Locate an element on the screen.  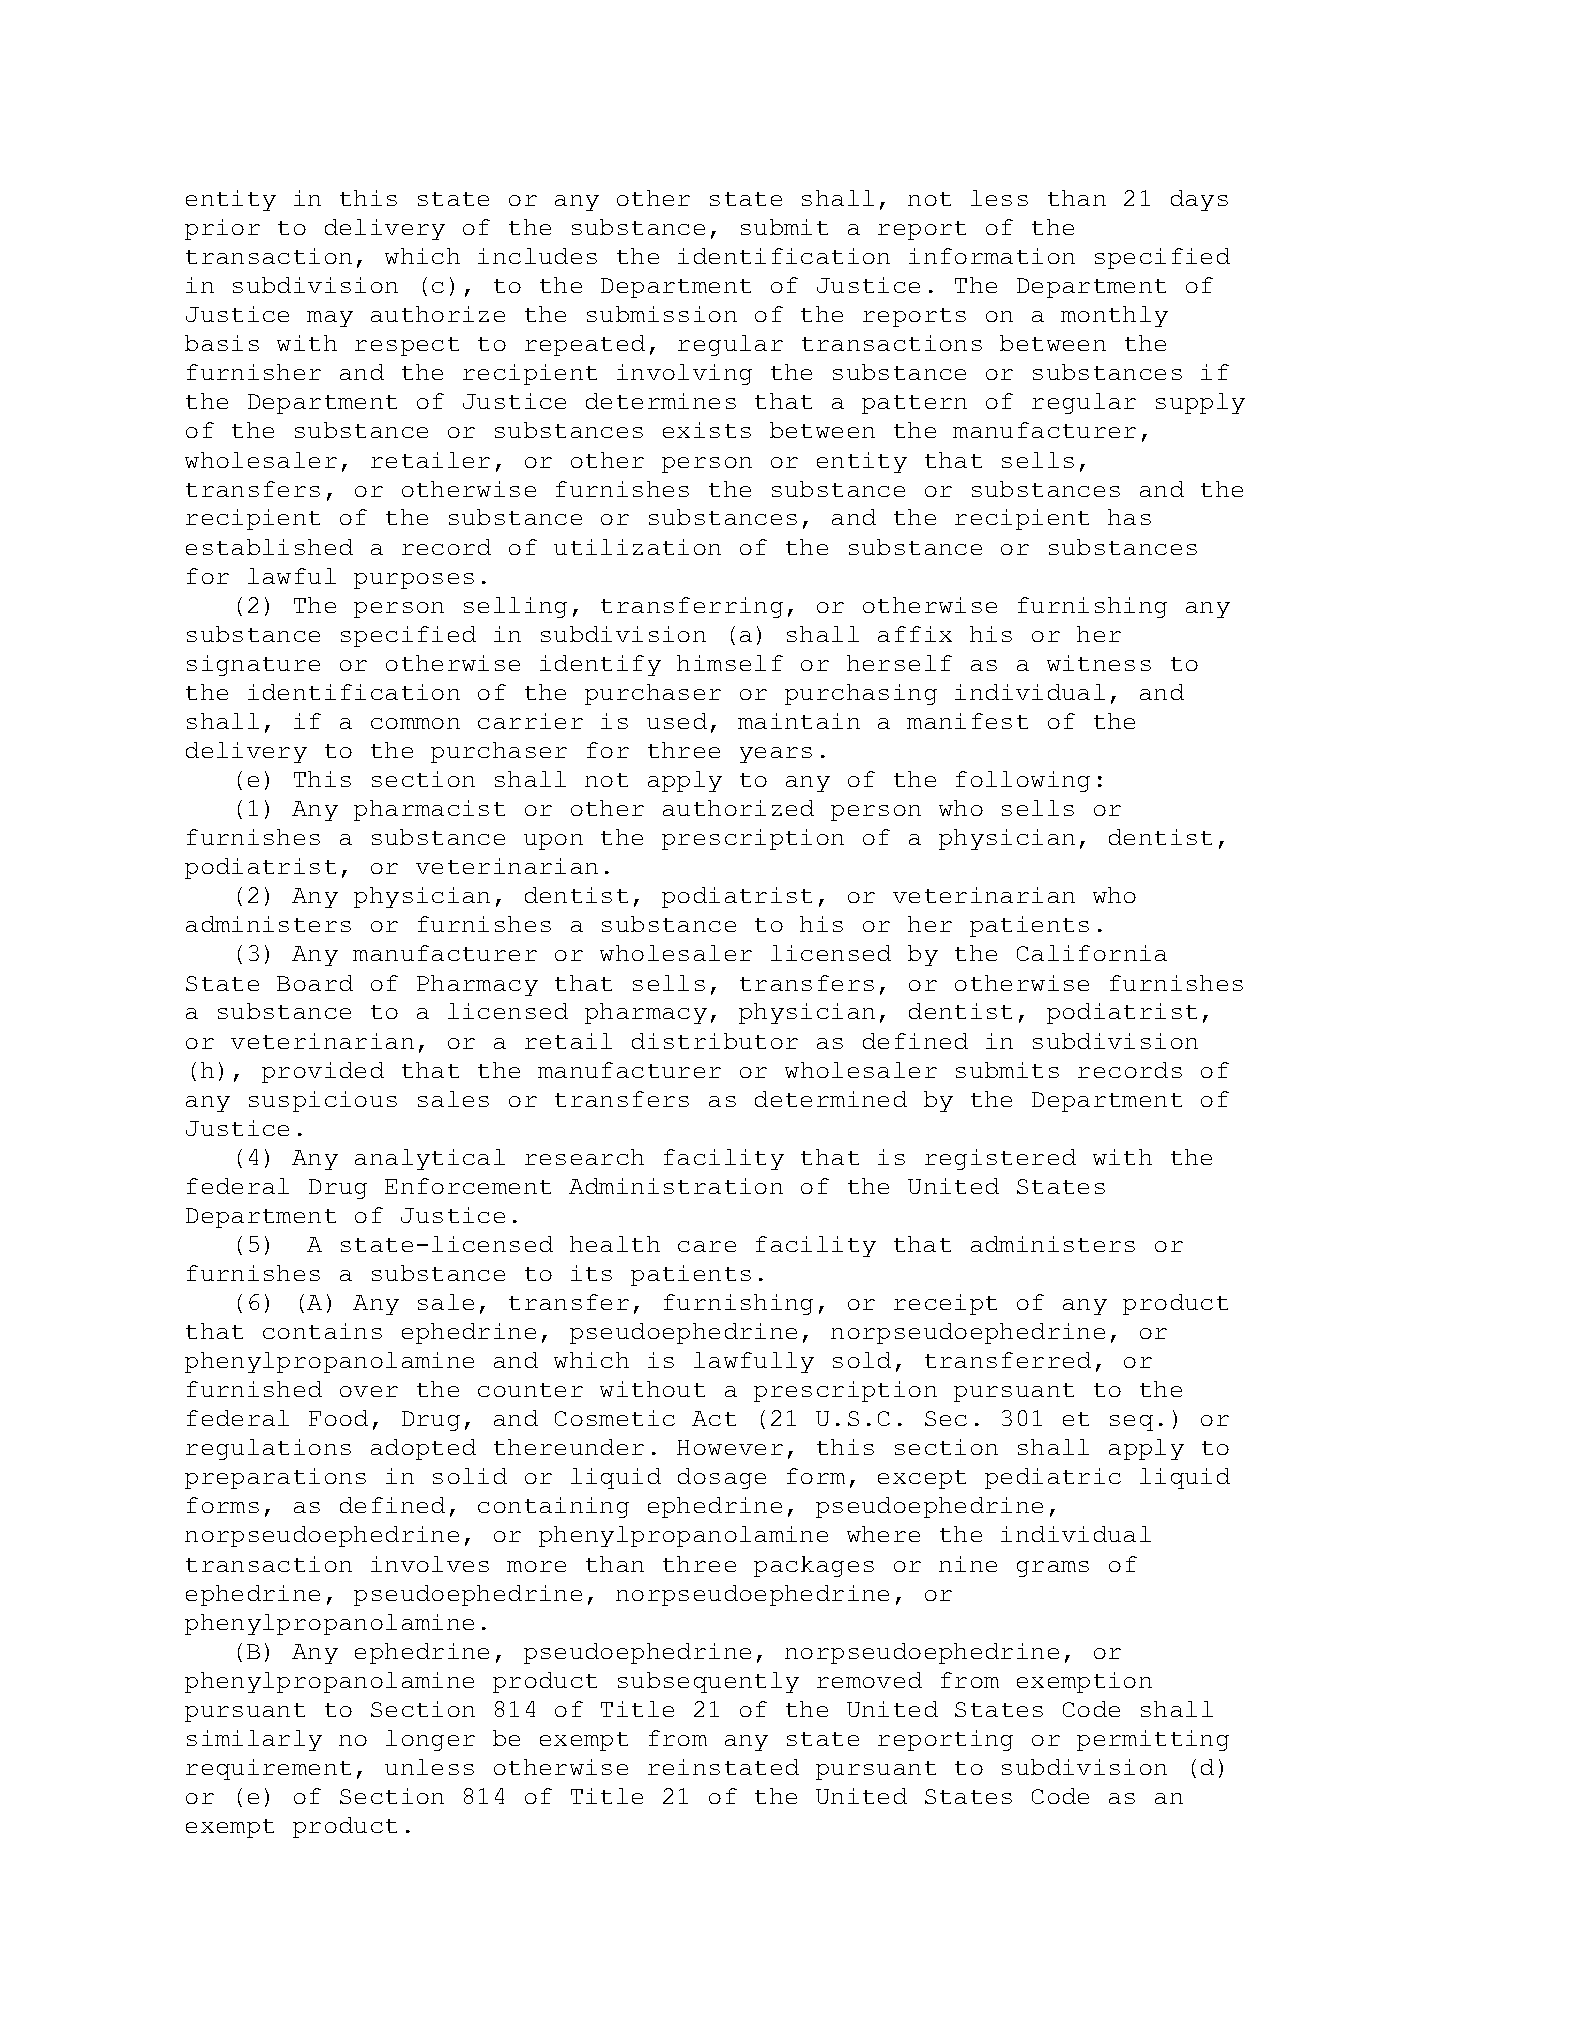
distributor is located at coordinates (715, 1041).
